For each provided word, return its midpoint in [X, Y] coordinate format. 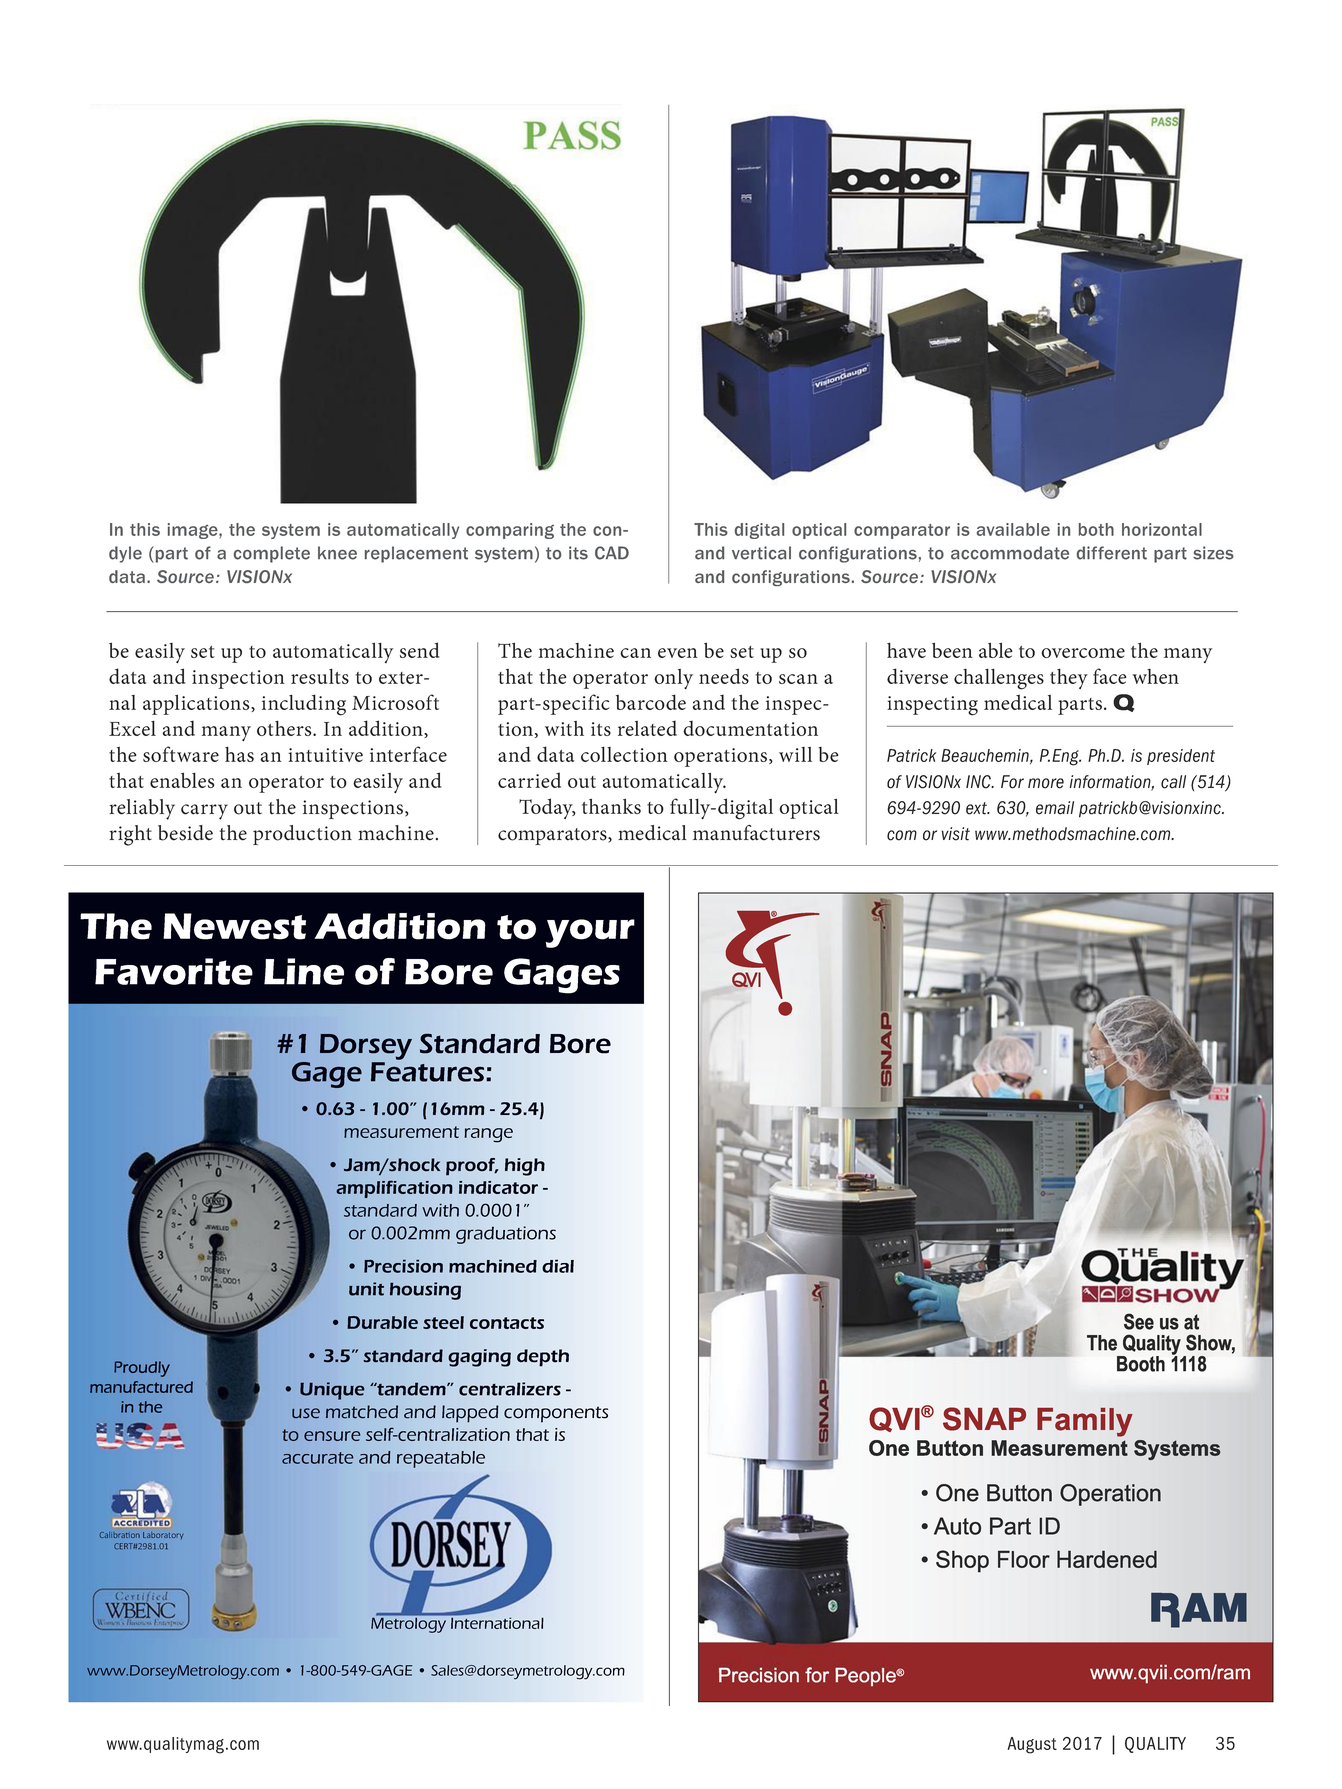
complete [272, 554]
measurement [401, 1132]
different [1112, 553]
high [525, 1167]
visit [956, 834]
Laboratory [163, 1535]
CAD [612, 553]
